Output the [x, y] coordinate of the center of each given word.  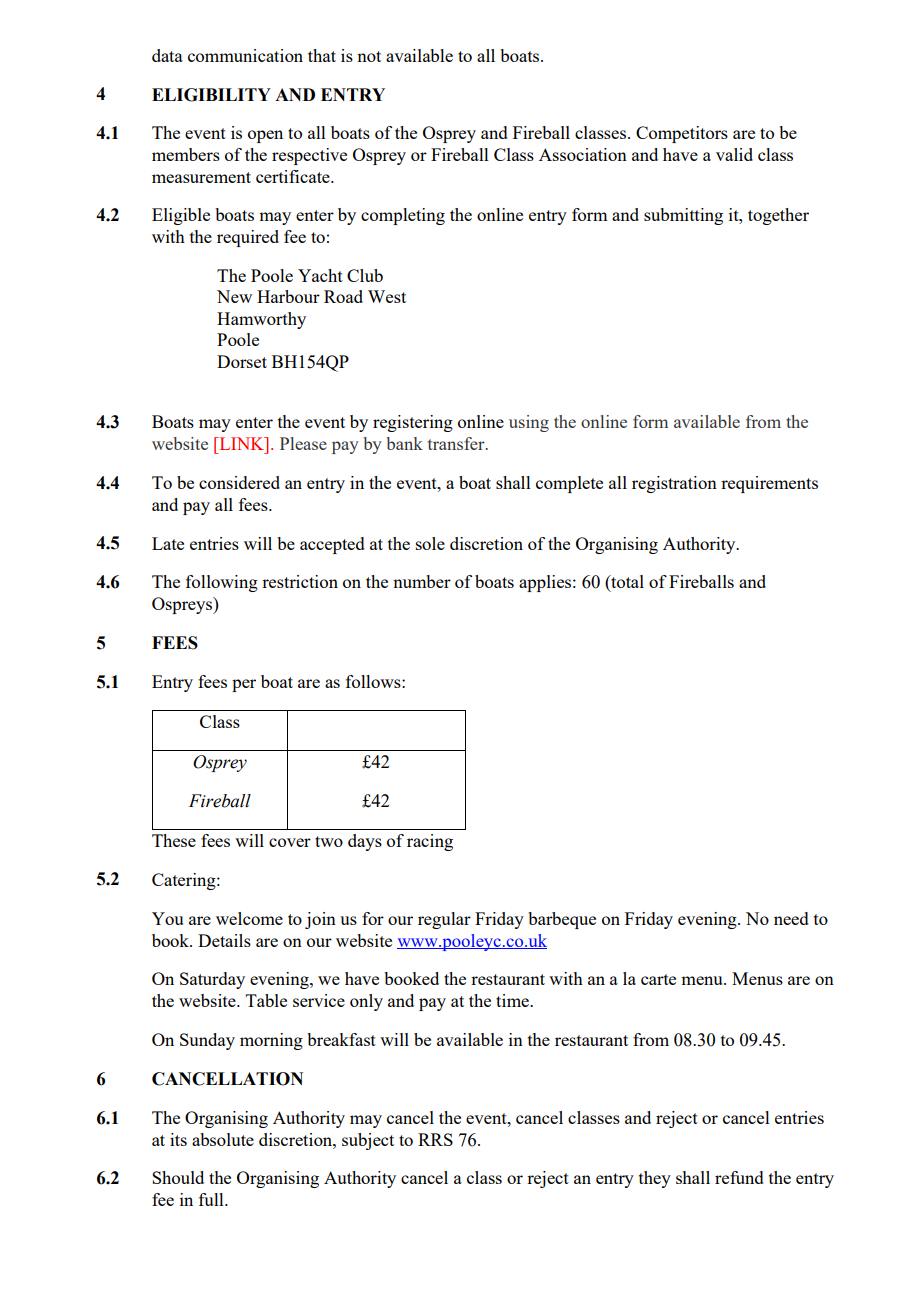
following [222, 583]
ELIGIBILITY [211, 95]
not [369, 56]
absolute [223, 1139]
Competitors [682, 134]
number [422, 581]
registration [674, 484]
